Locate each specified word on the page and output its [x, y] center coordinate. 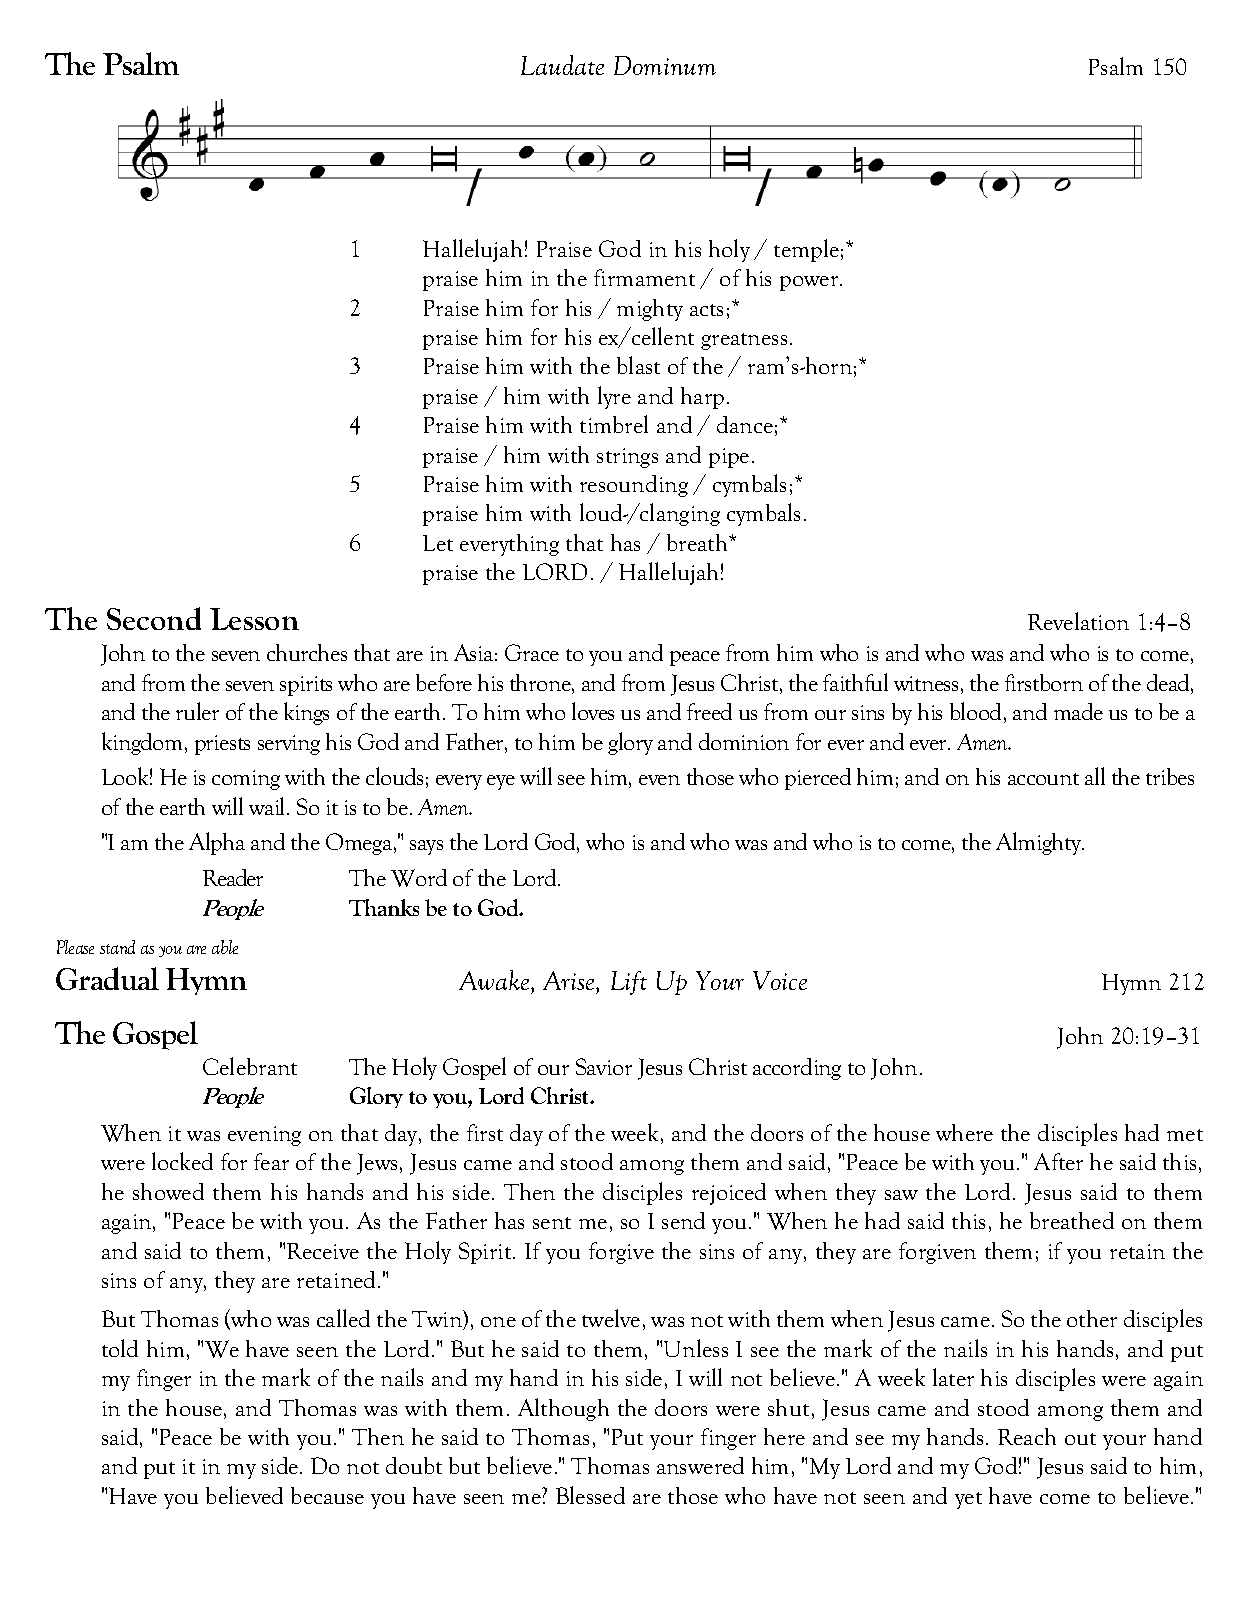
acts [706, 310]
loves [593, 711]
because [327, 1495]
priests [222, 745]
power [810, 283]
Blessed [590, 1495]
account [1043, 779]
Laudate [562, 65]
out [1080, 1439]
